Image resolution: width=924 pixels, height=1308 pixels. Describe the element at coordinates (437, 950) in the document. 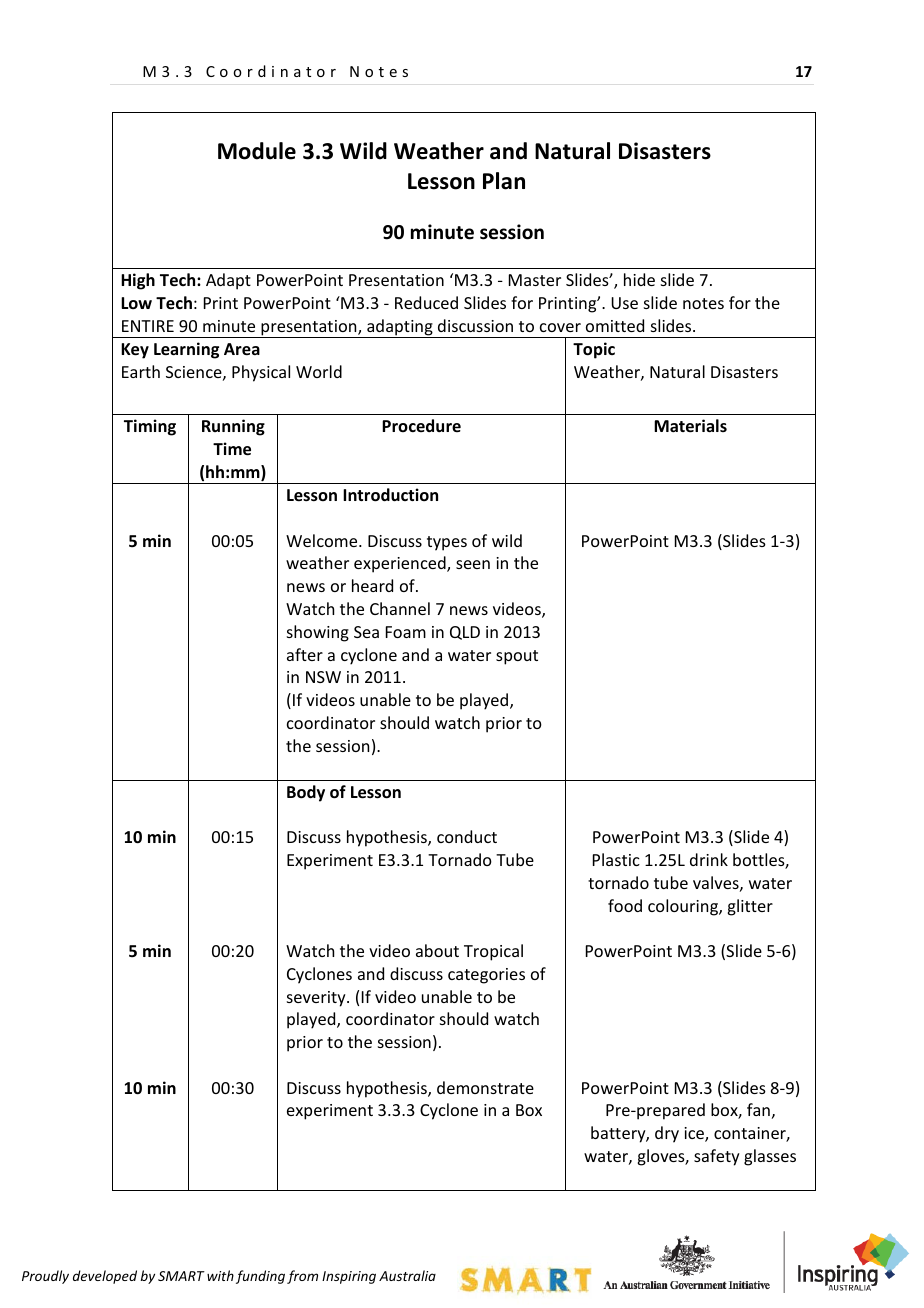

I see `about` at that location.
